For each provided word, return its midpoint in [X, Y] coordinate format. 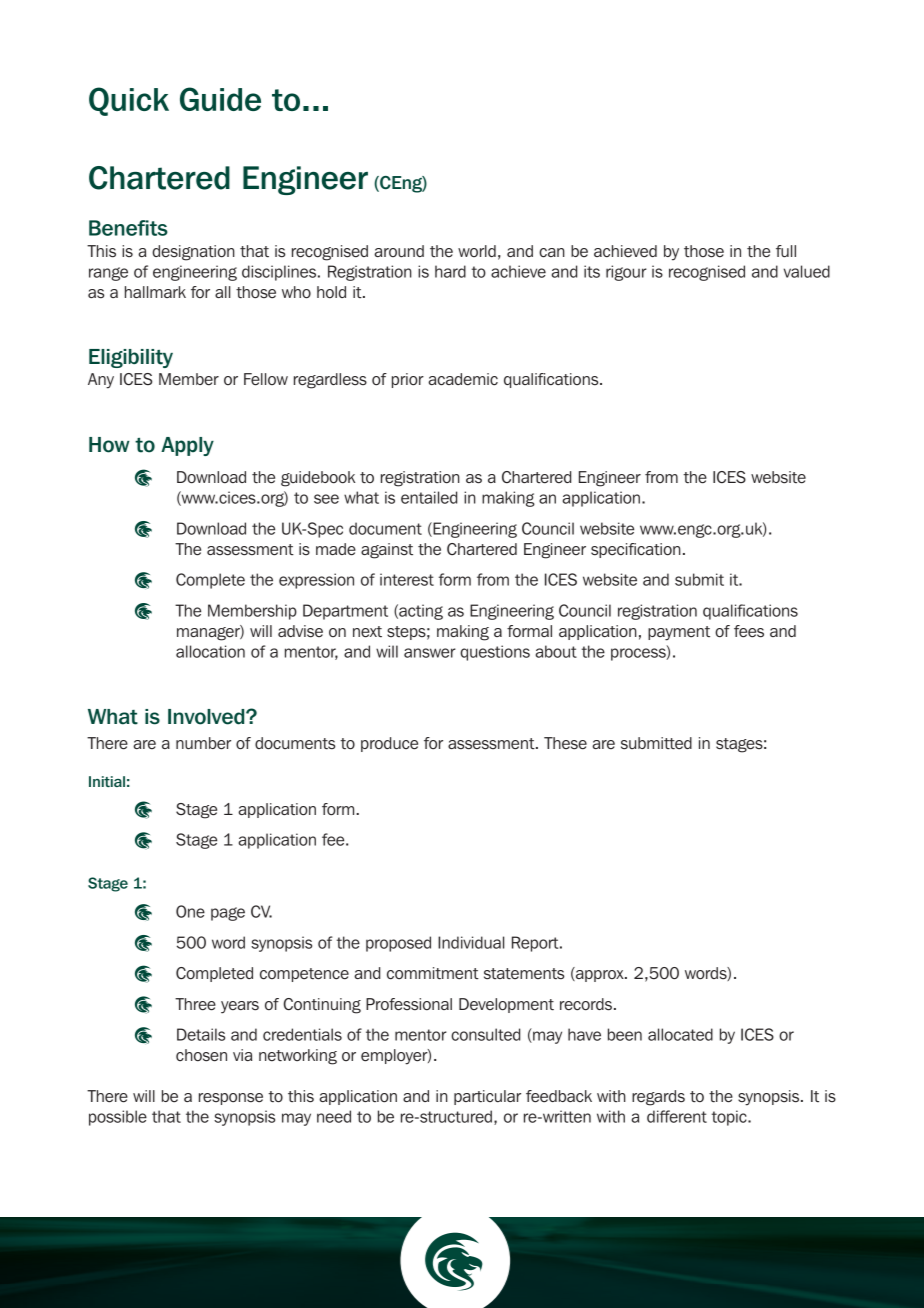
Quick [129, 101]
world [477, 251]
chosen [201, 1055]
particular [487, 1097]
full [786, 251]
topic [730, 1118]
